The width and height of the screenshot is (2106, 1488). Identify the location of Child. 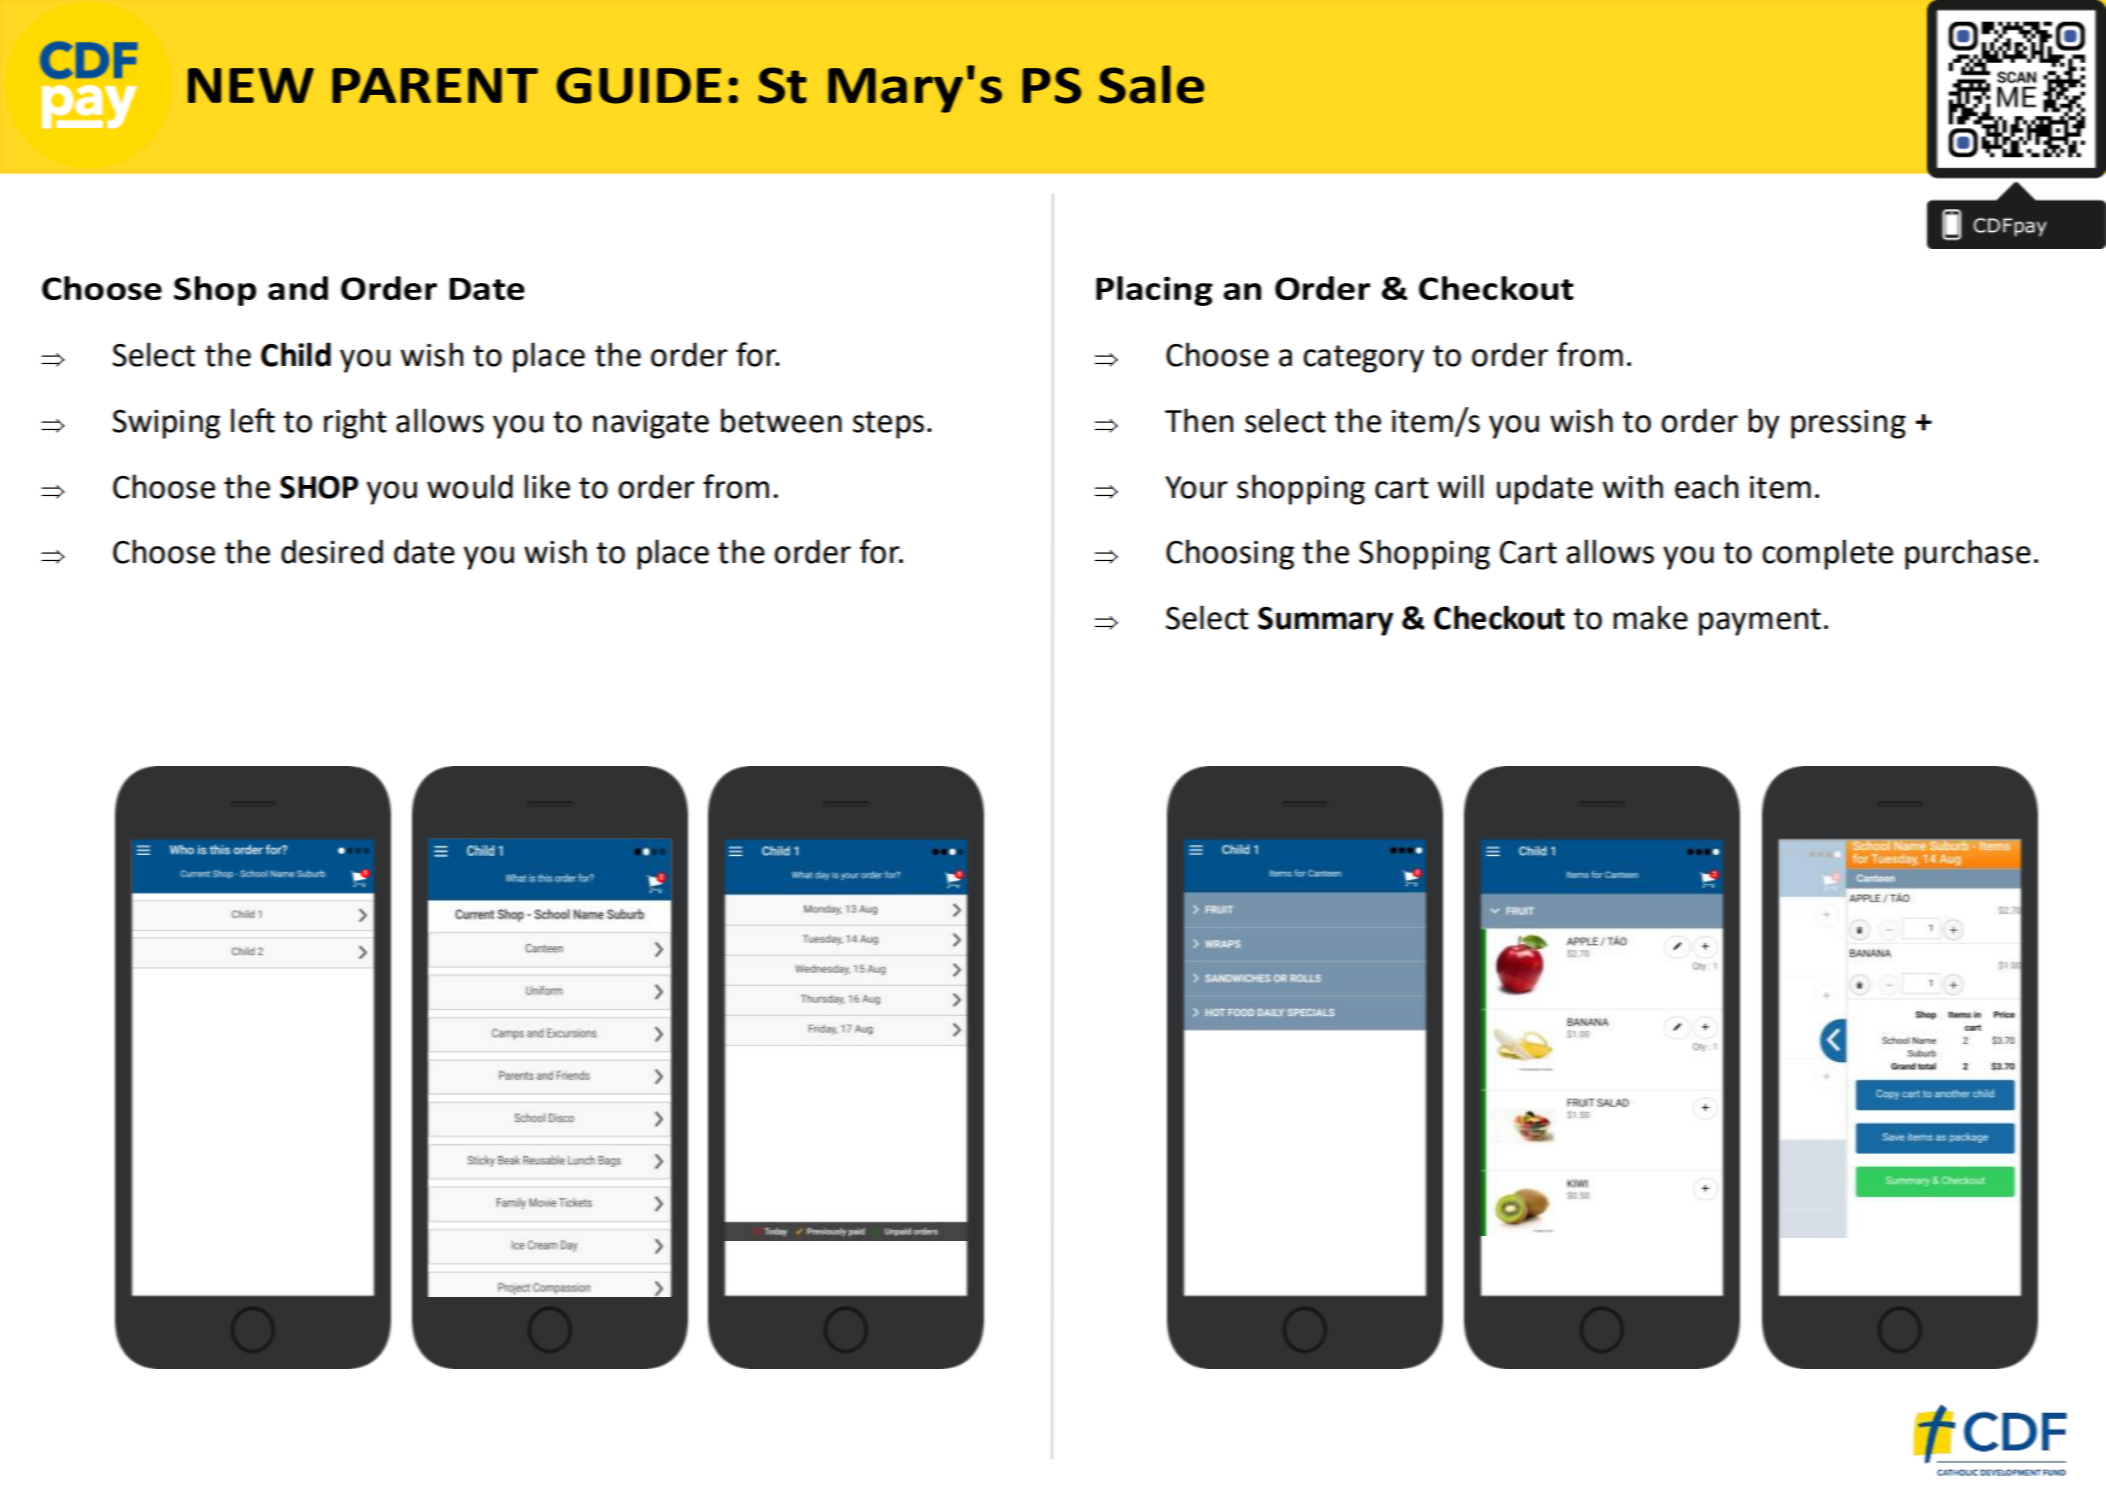
(296, 354).
